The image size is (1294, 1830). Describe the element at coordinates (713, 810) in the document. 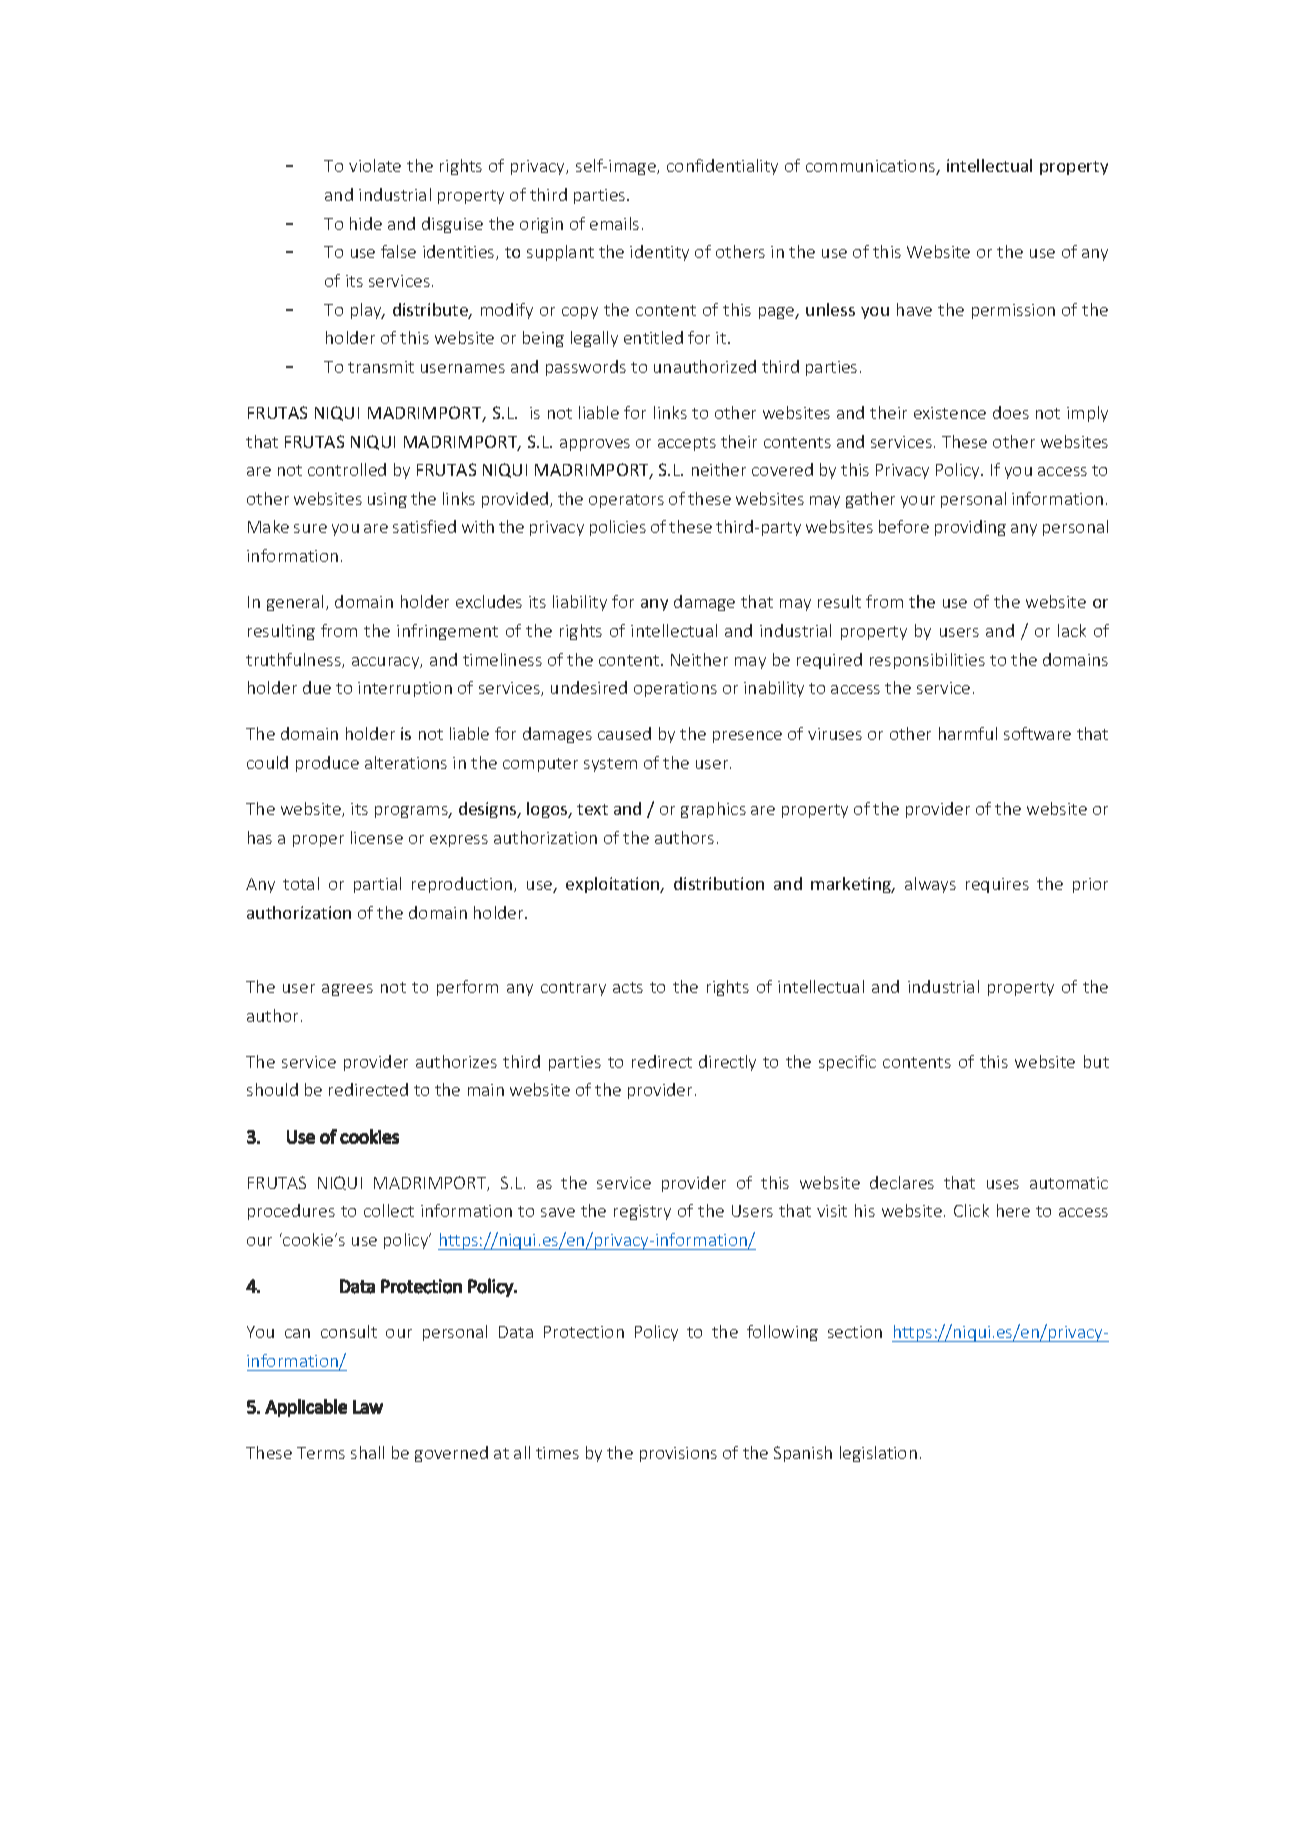

I see `graphics` at that location.
